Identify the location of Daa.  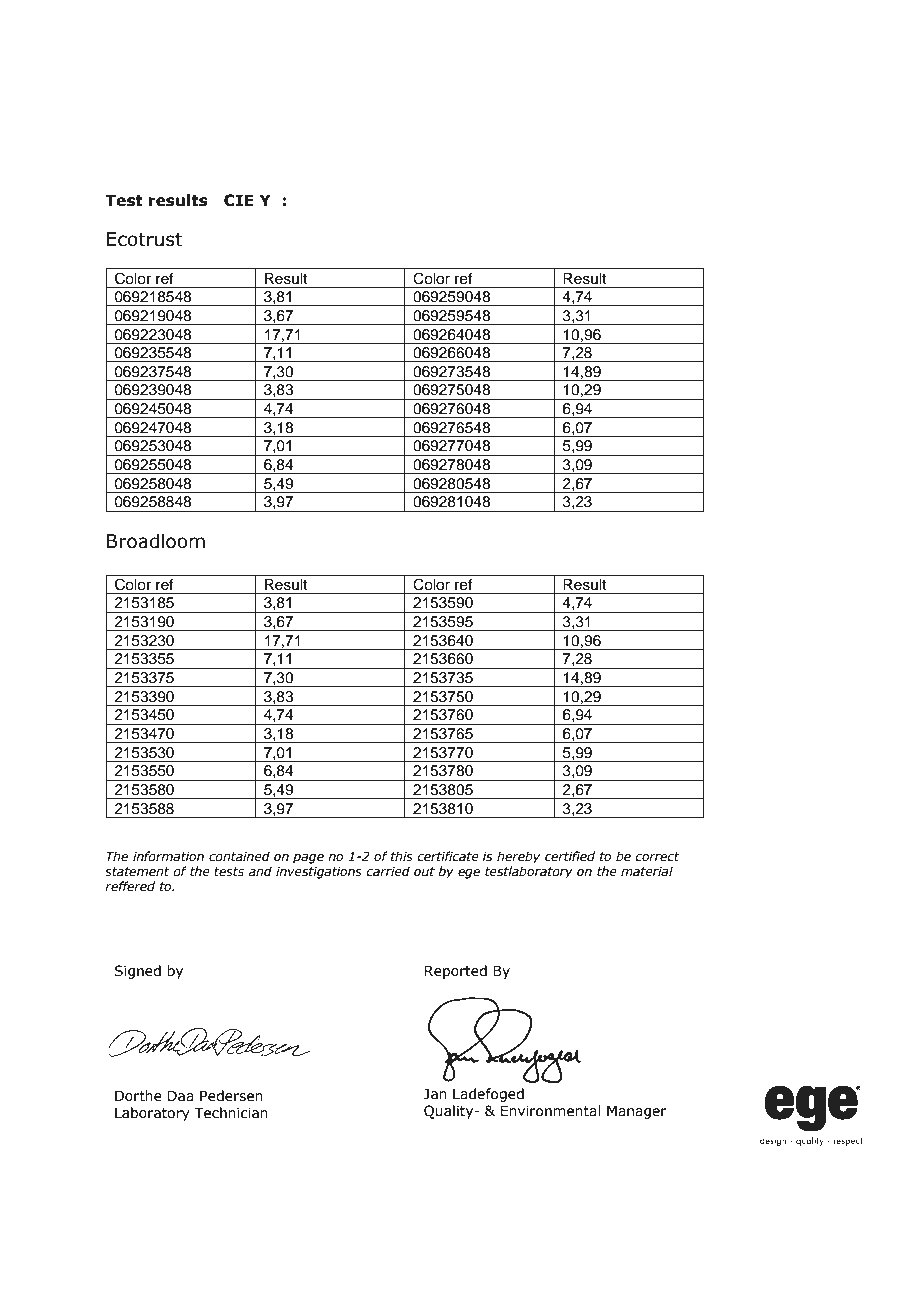
(181, 1096).
